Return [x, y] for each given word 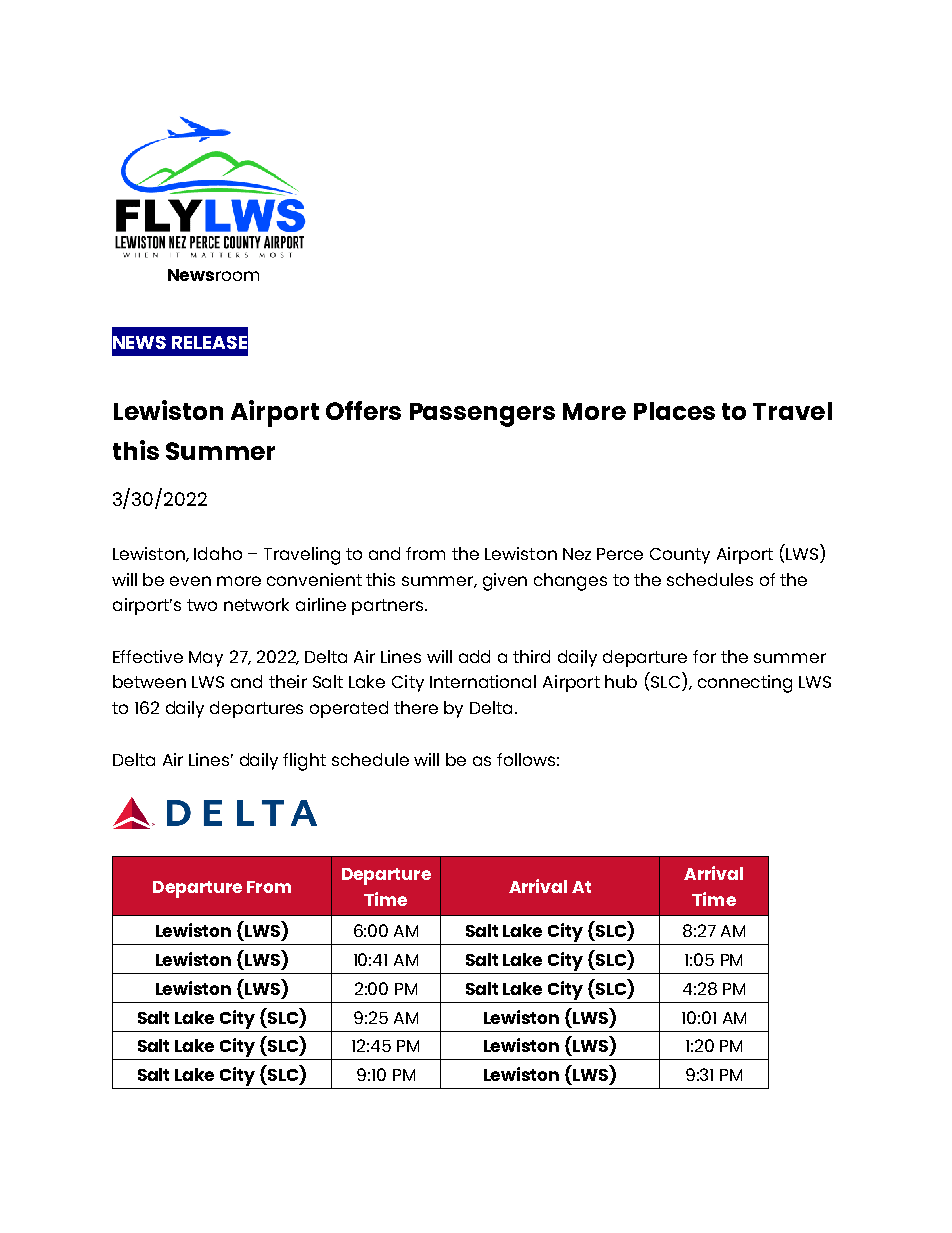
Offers [363, 410]
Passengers [482, 415]
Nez [577, 554]
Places [674, 411]
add [474, 656]
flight [304, 762]
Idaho [218, 553]
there [416, 707]
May [206, 659]
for [704, 656]
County [680, 556]
